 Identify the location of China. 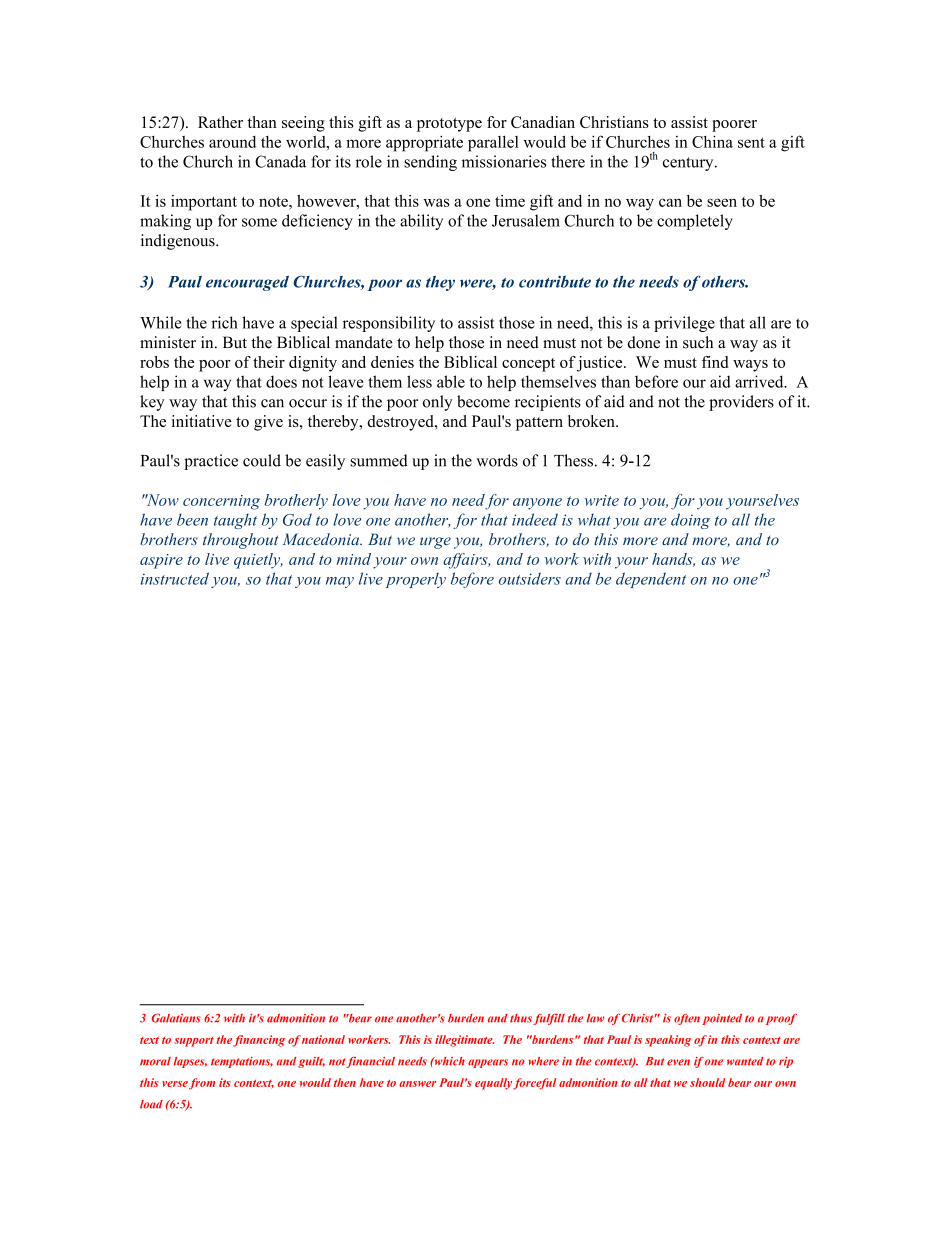
(712, 141).
